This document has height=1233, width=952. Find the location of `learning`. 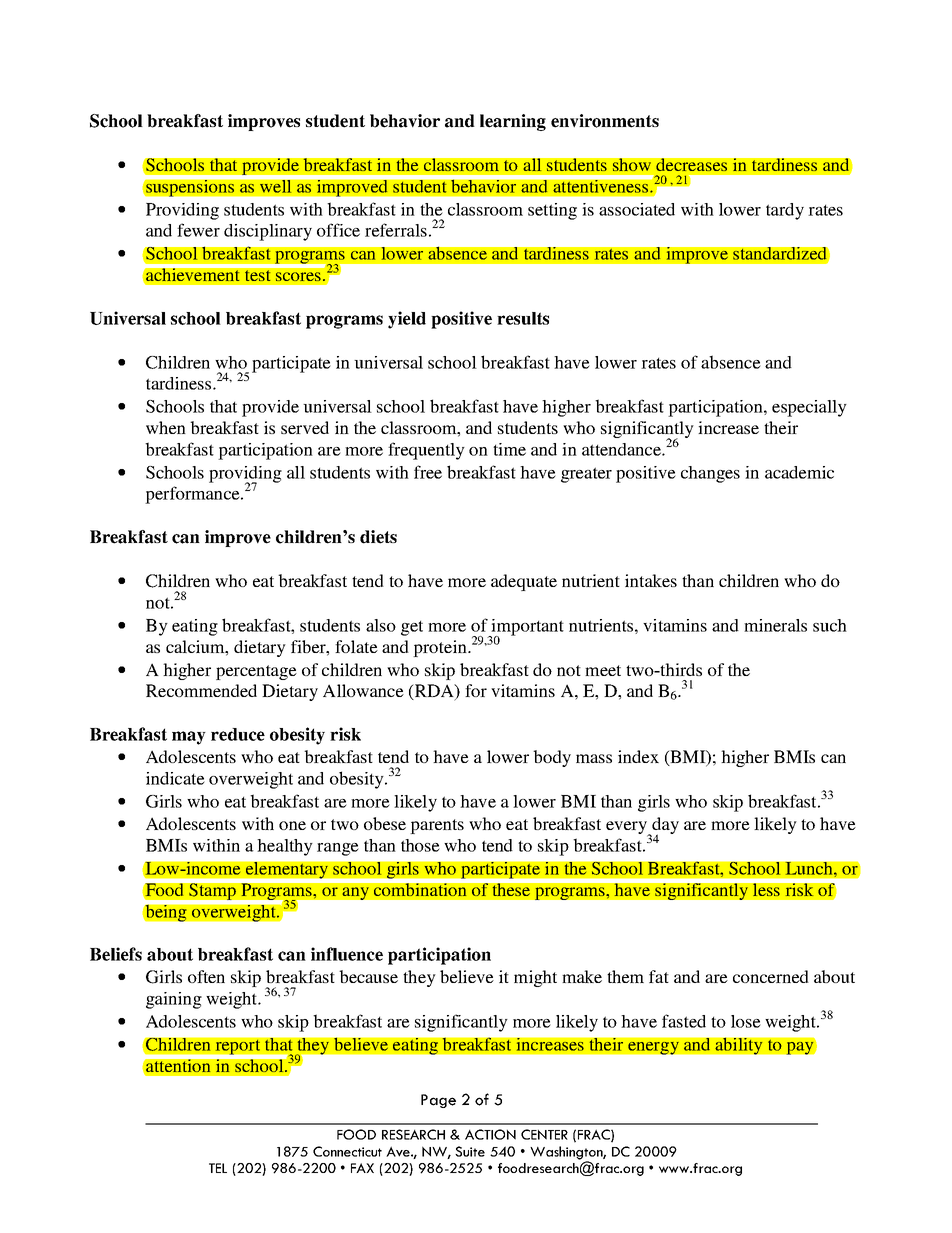

learning is located at coordinates (513, 122).
